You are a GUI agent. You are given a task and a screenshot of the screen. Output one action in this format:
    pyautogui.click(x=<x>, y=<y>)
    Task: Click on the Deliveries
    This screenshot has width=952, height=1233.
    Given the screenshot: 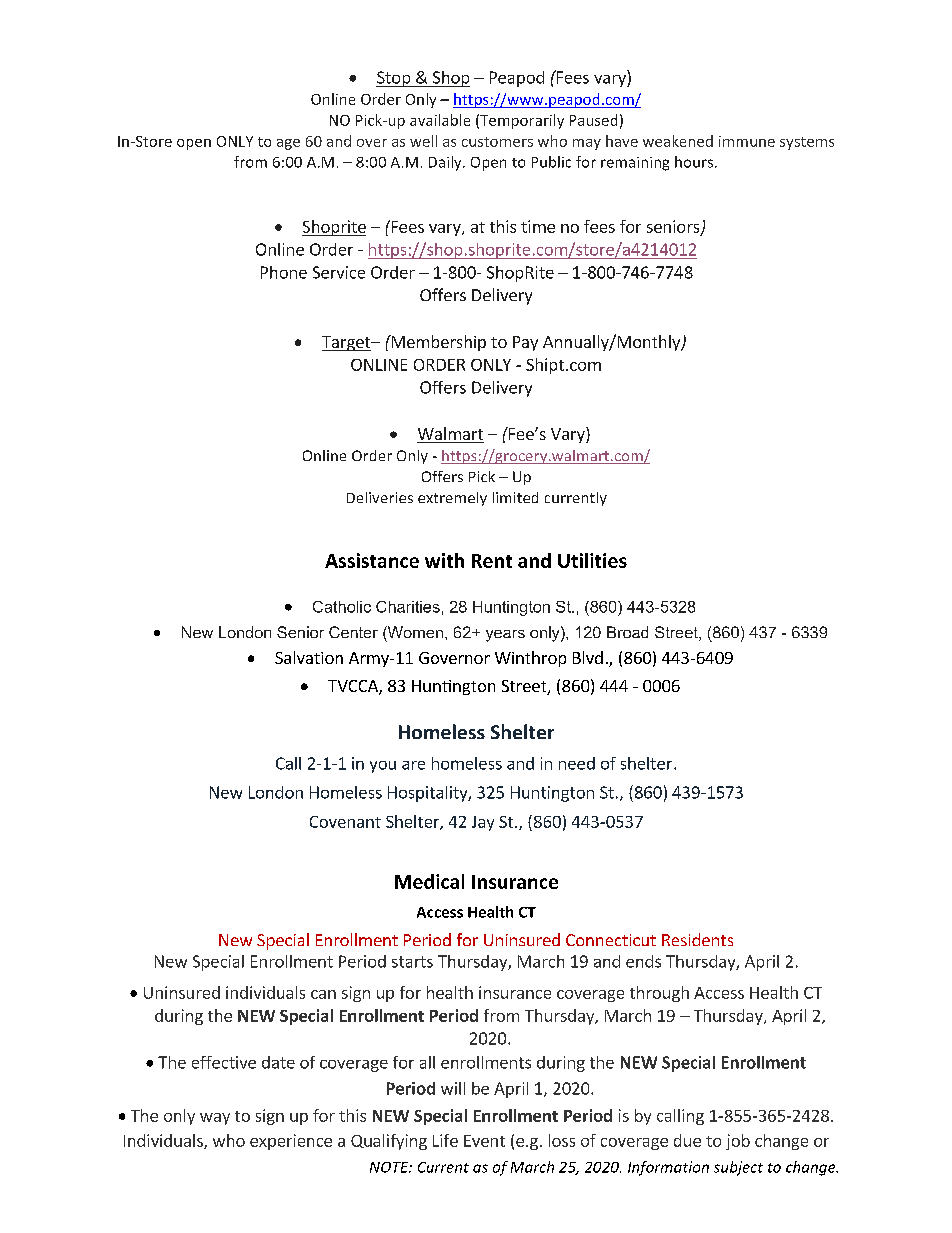 What is the action you would take?
    pyautogui.click(x=380, y=497)
